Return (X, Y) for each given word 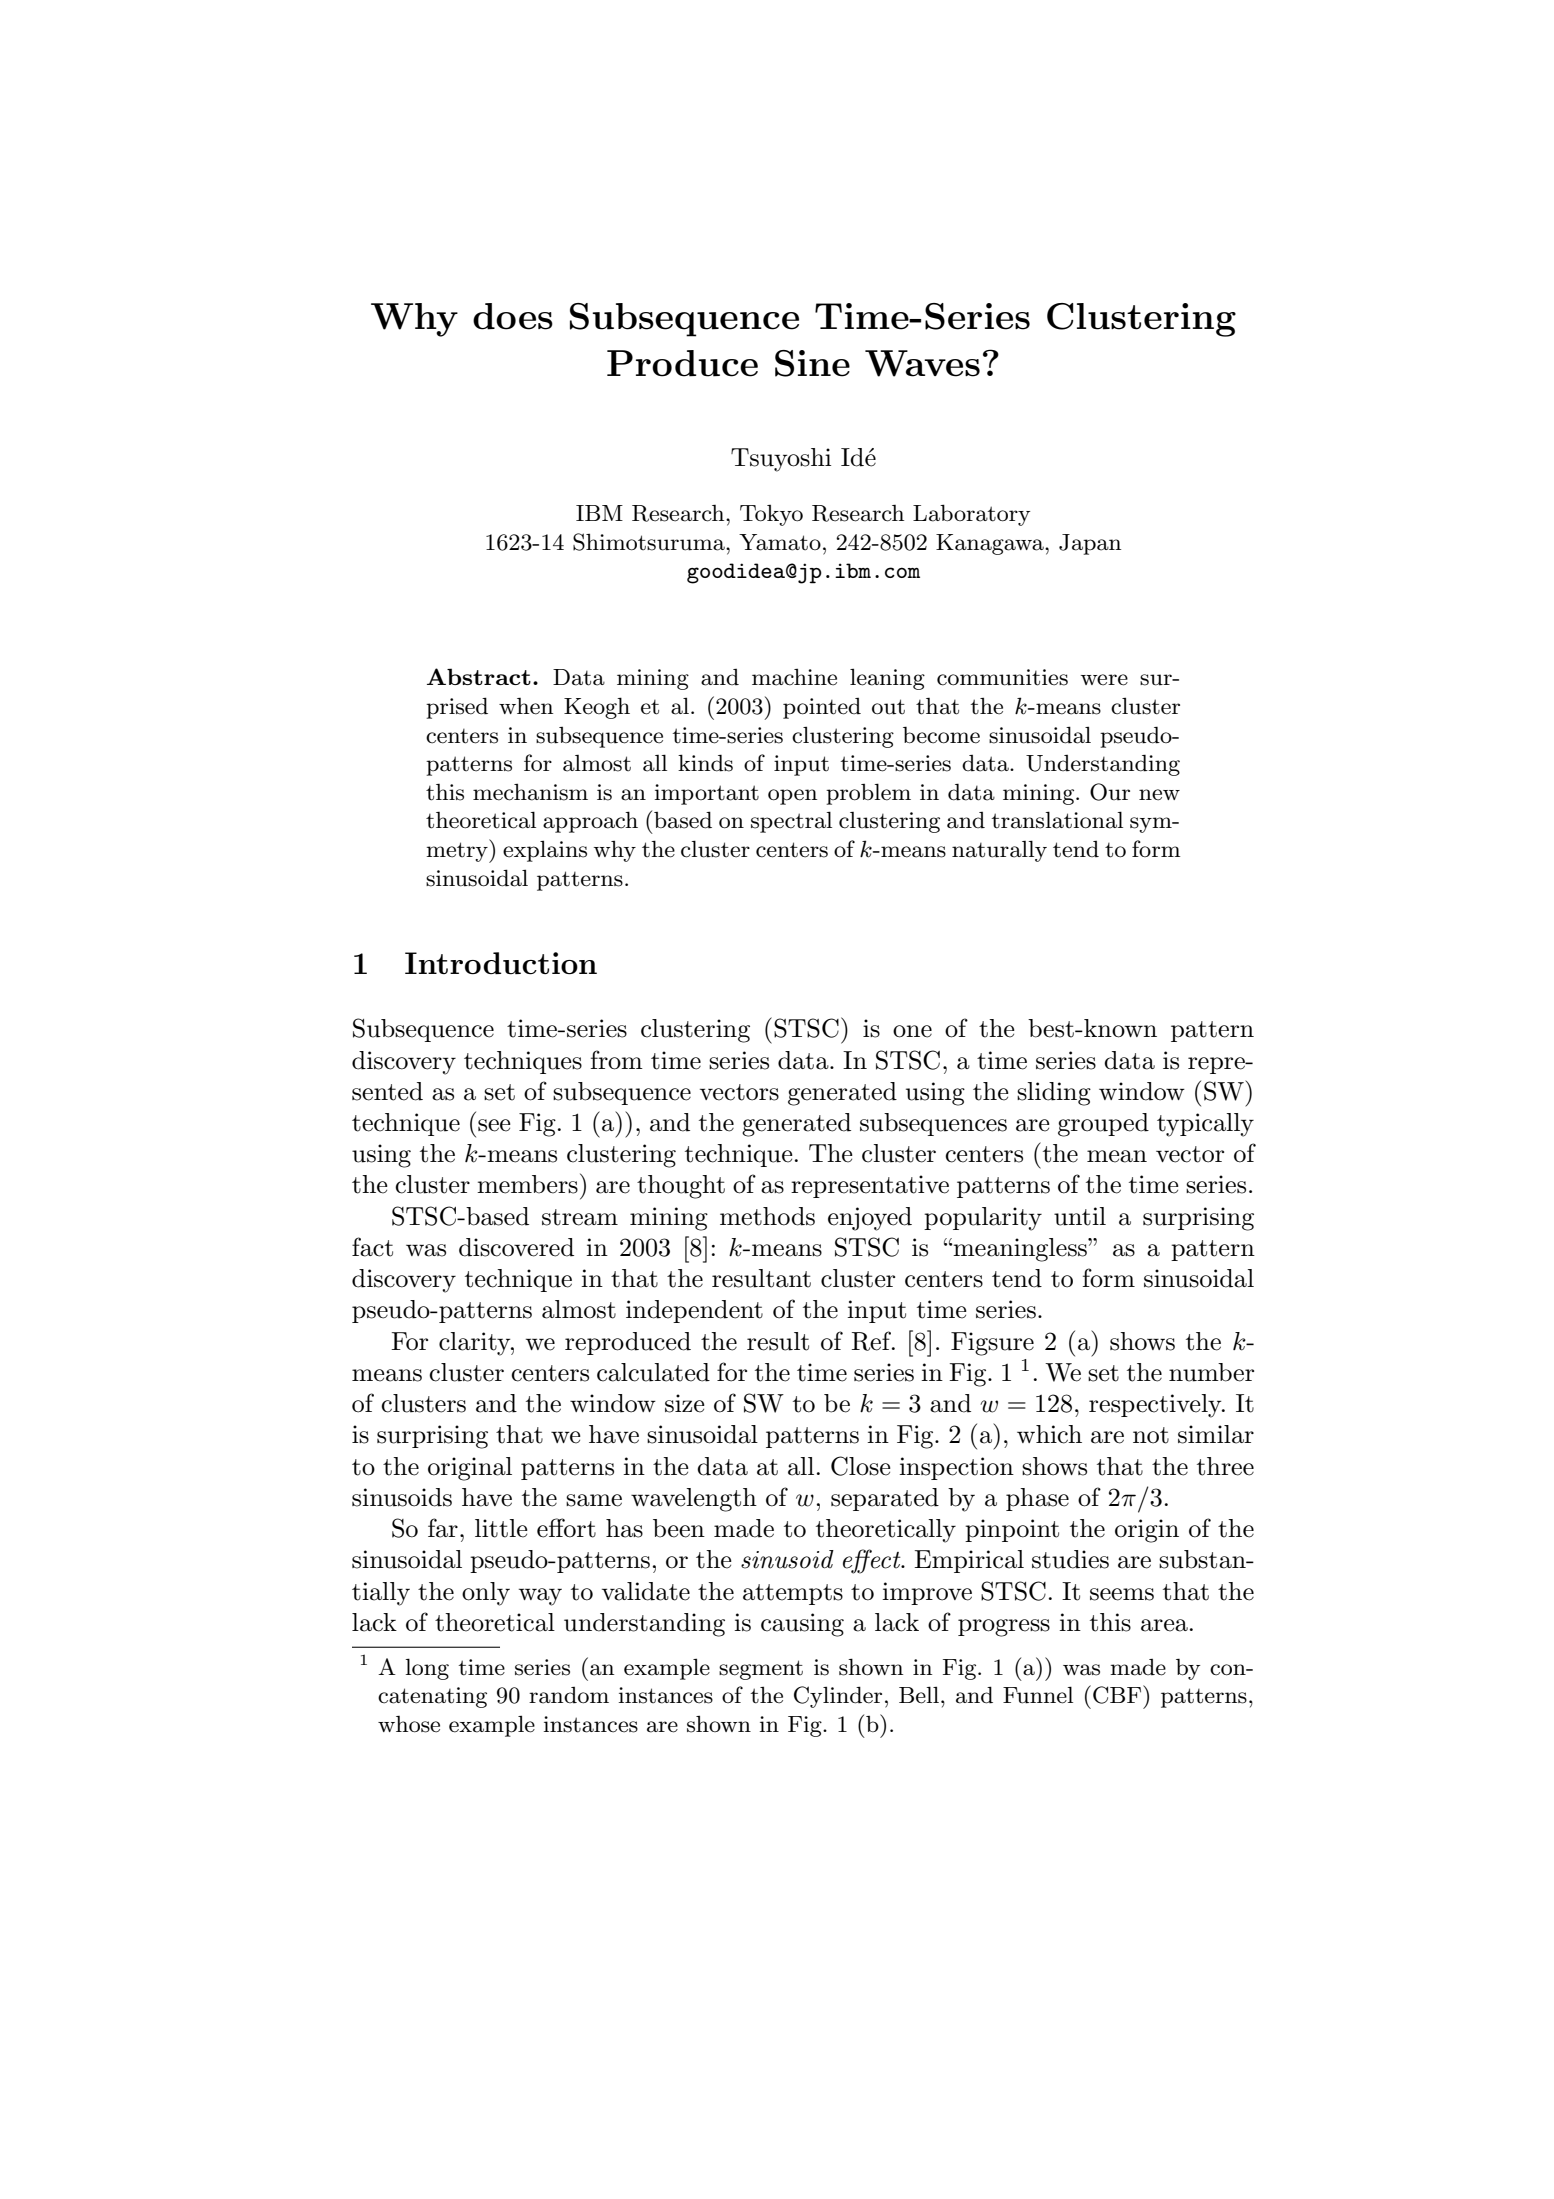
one (912, 1031)
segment (761, 1670)
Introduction (501, 963)
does (513, 316)
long (427, 1669)
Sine (812, 363)
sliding (1054, 1094)
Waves (922, 363)
